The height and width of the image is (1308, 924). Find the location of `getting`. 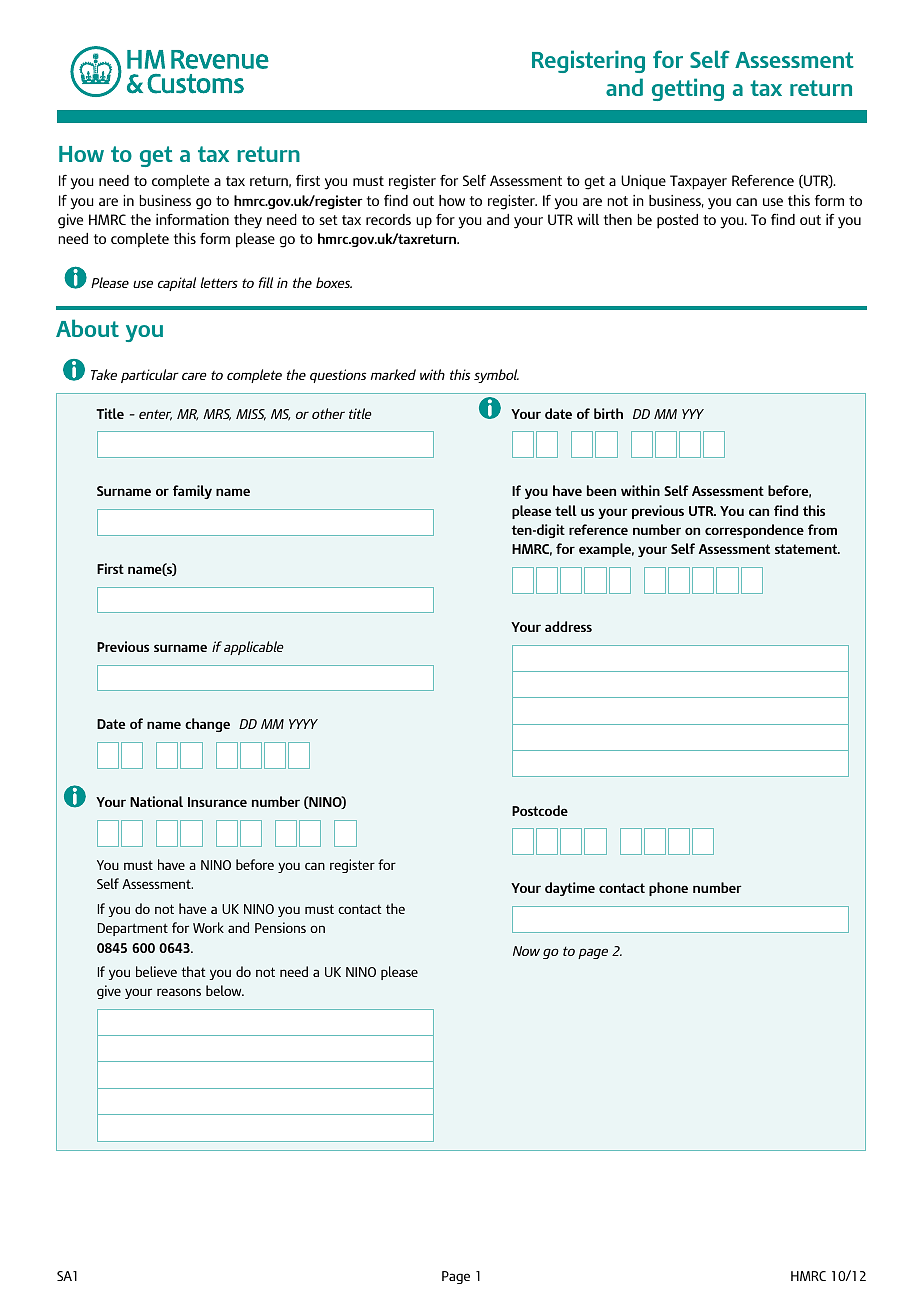

getting is located at coordinates (688, 89).
